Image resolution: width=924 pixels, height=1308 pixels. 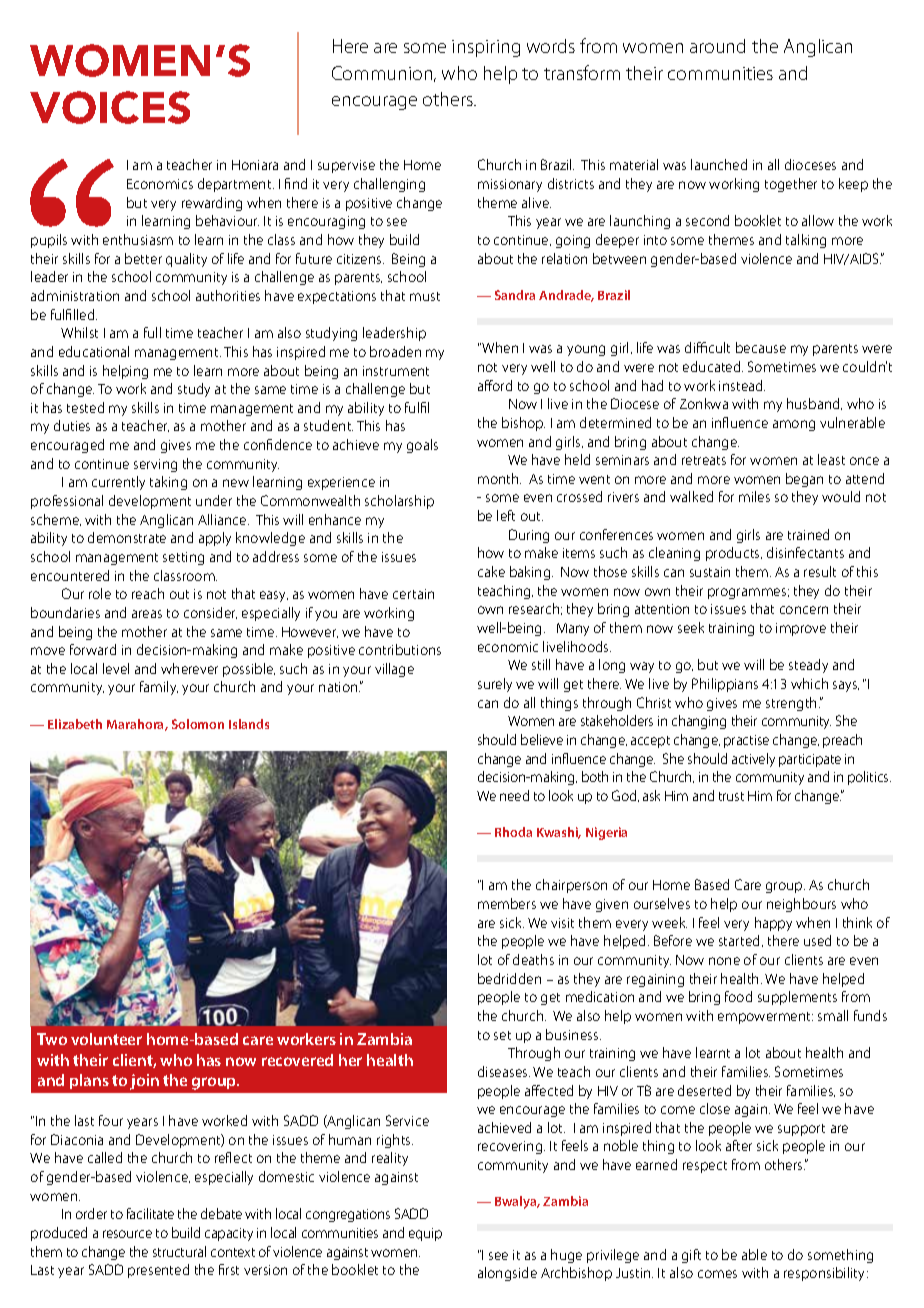 What do you see at coordinates (741, 941) in the screenshot?
I see `started` at bounding box center [741, 941].
